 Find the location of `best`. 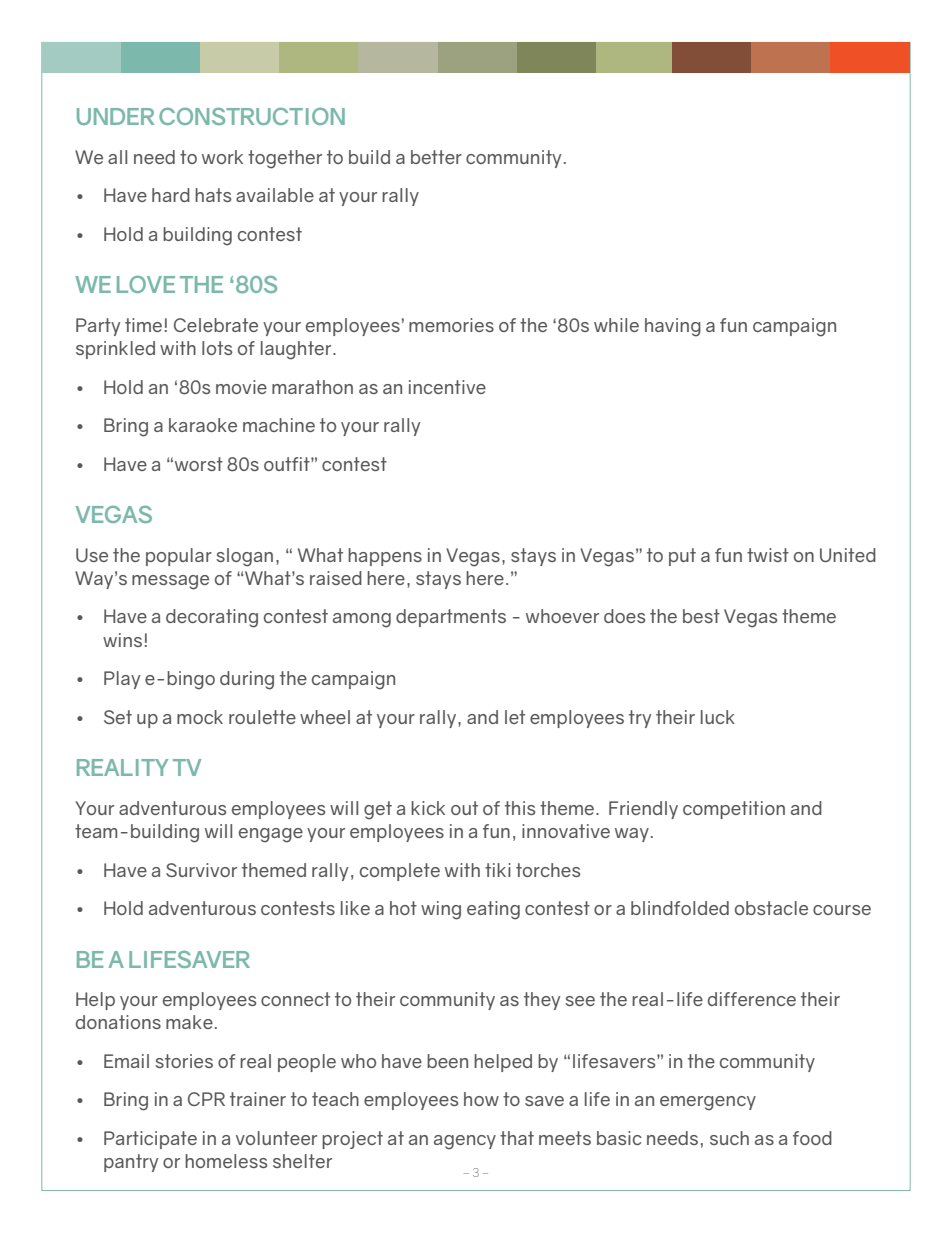

best is located at coordinates (701, 616).
